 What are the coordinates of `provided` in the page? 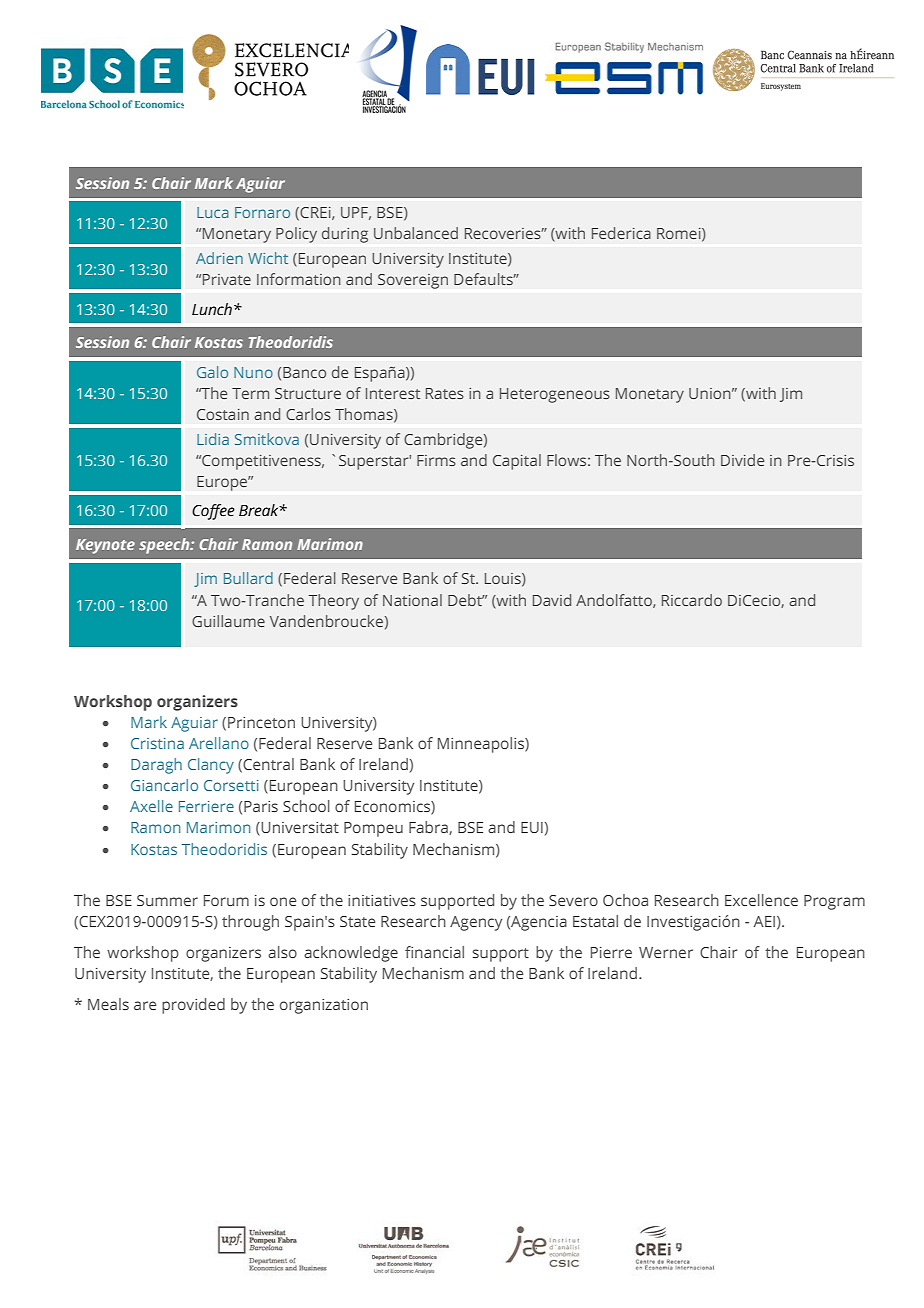 It's located at (193, 1006).
